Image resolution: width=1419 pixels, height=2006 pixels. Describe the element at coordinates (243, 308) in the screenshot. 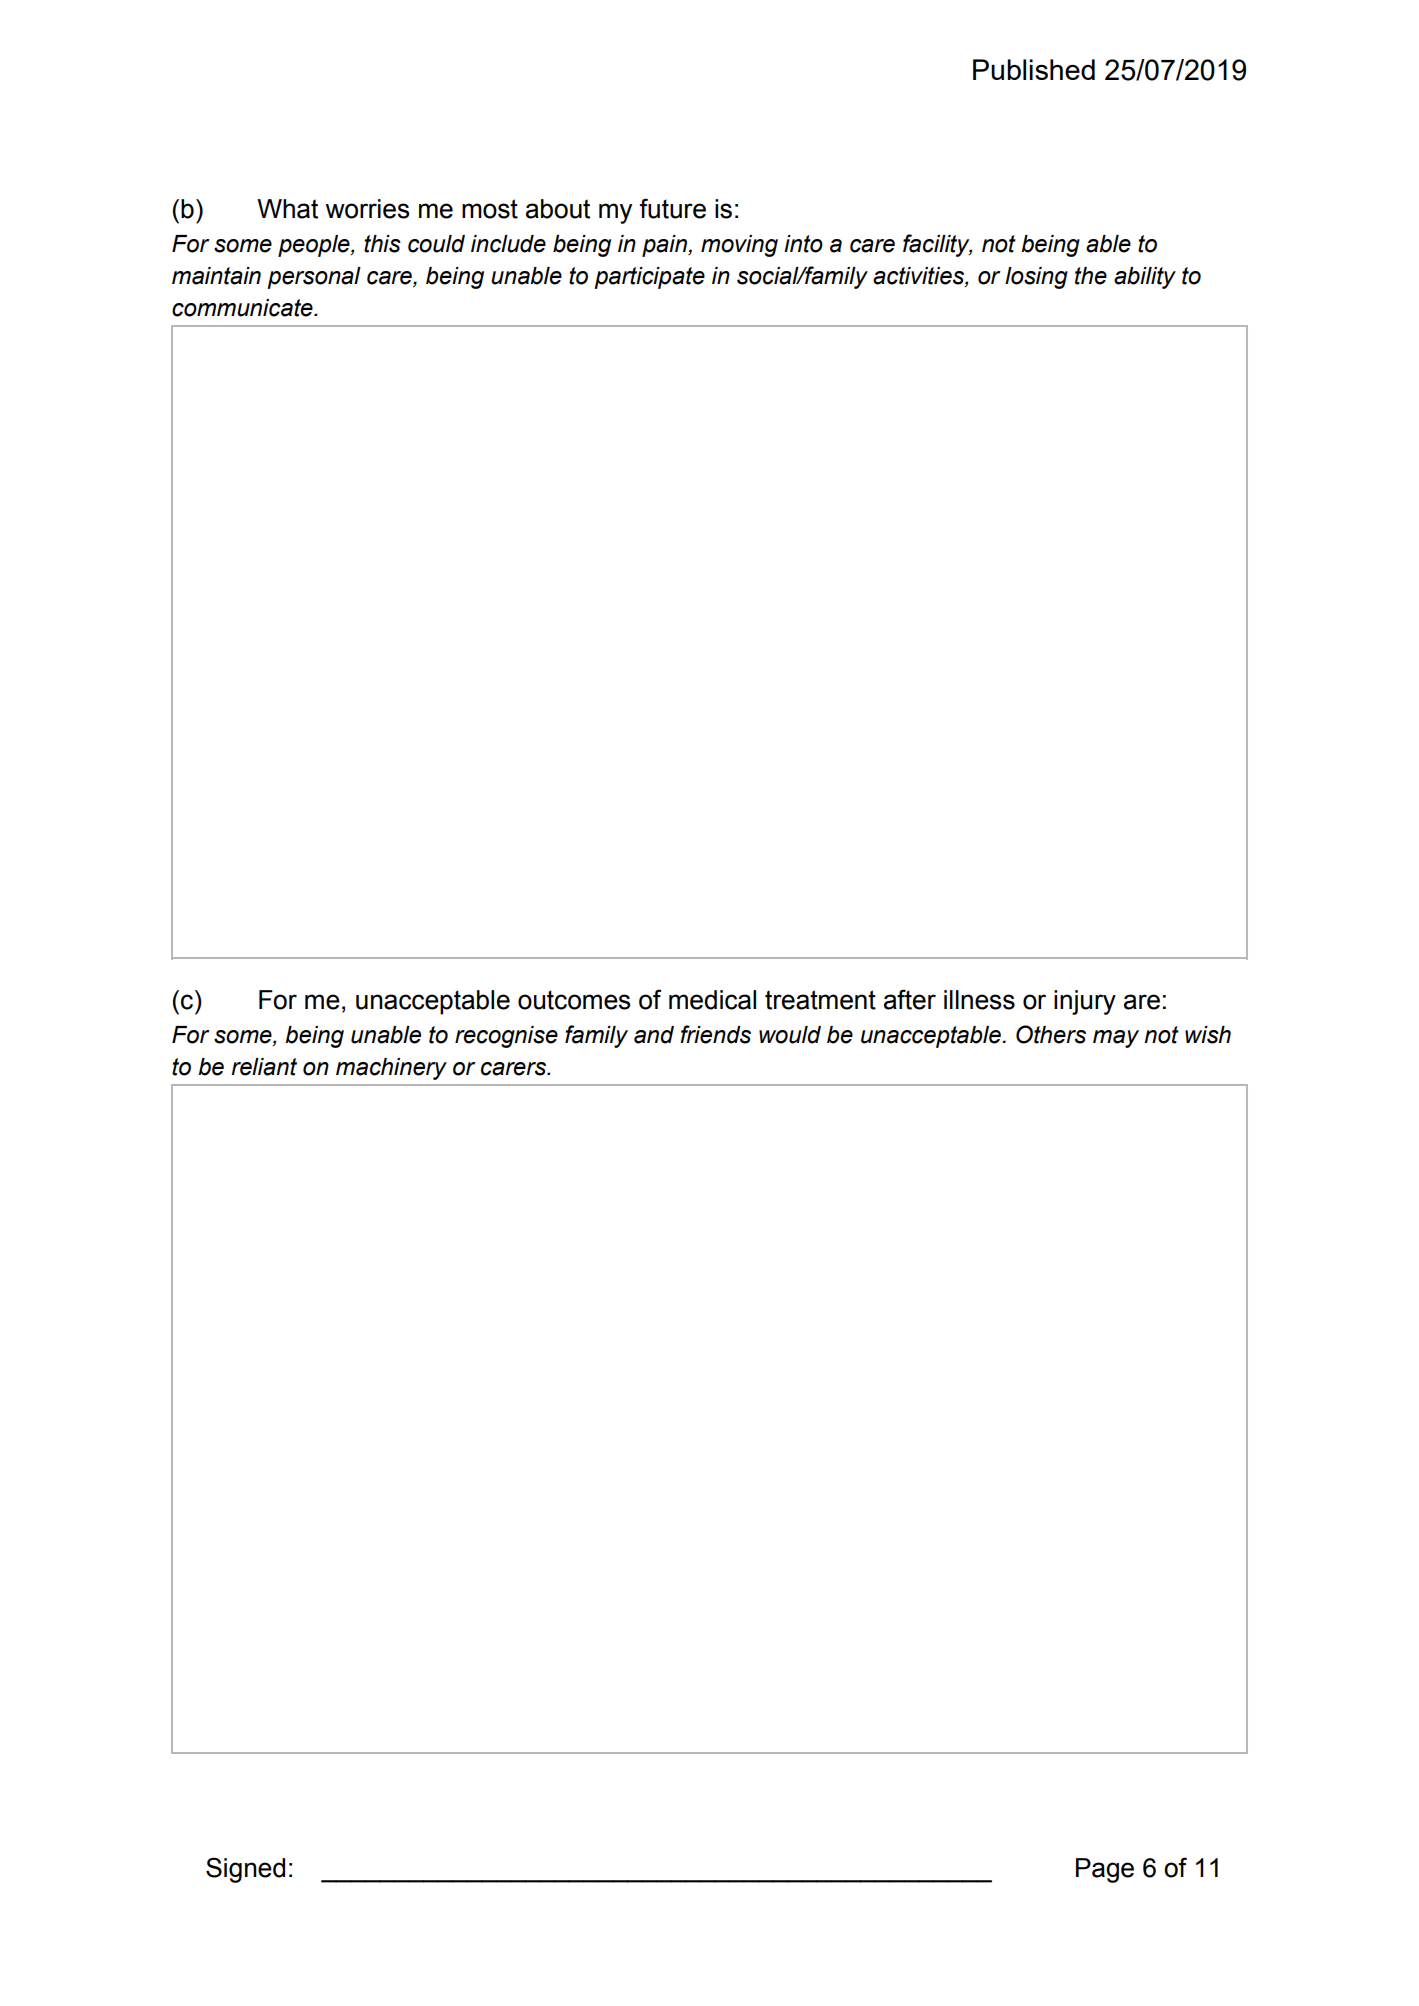

I see `communicate` at that location.
